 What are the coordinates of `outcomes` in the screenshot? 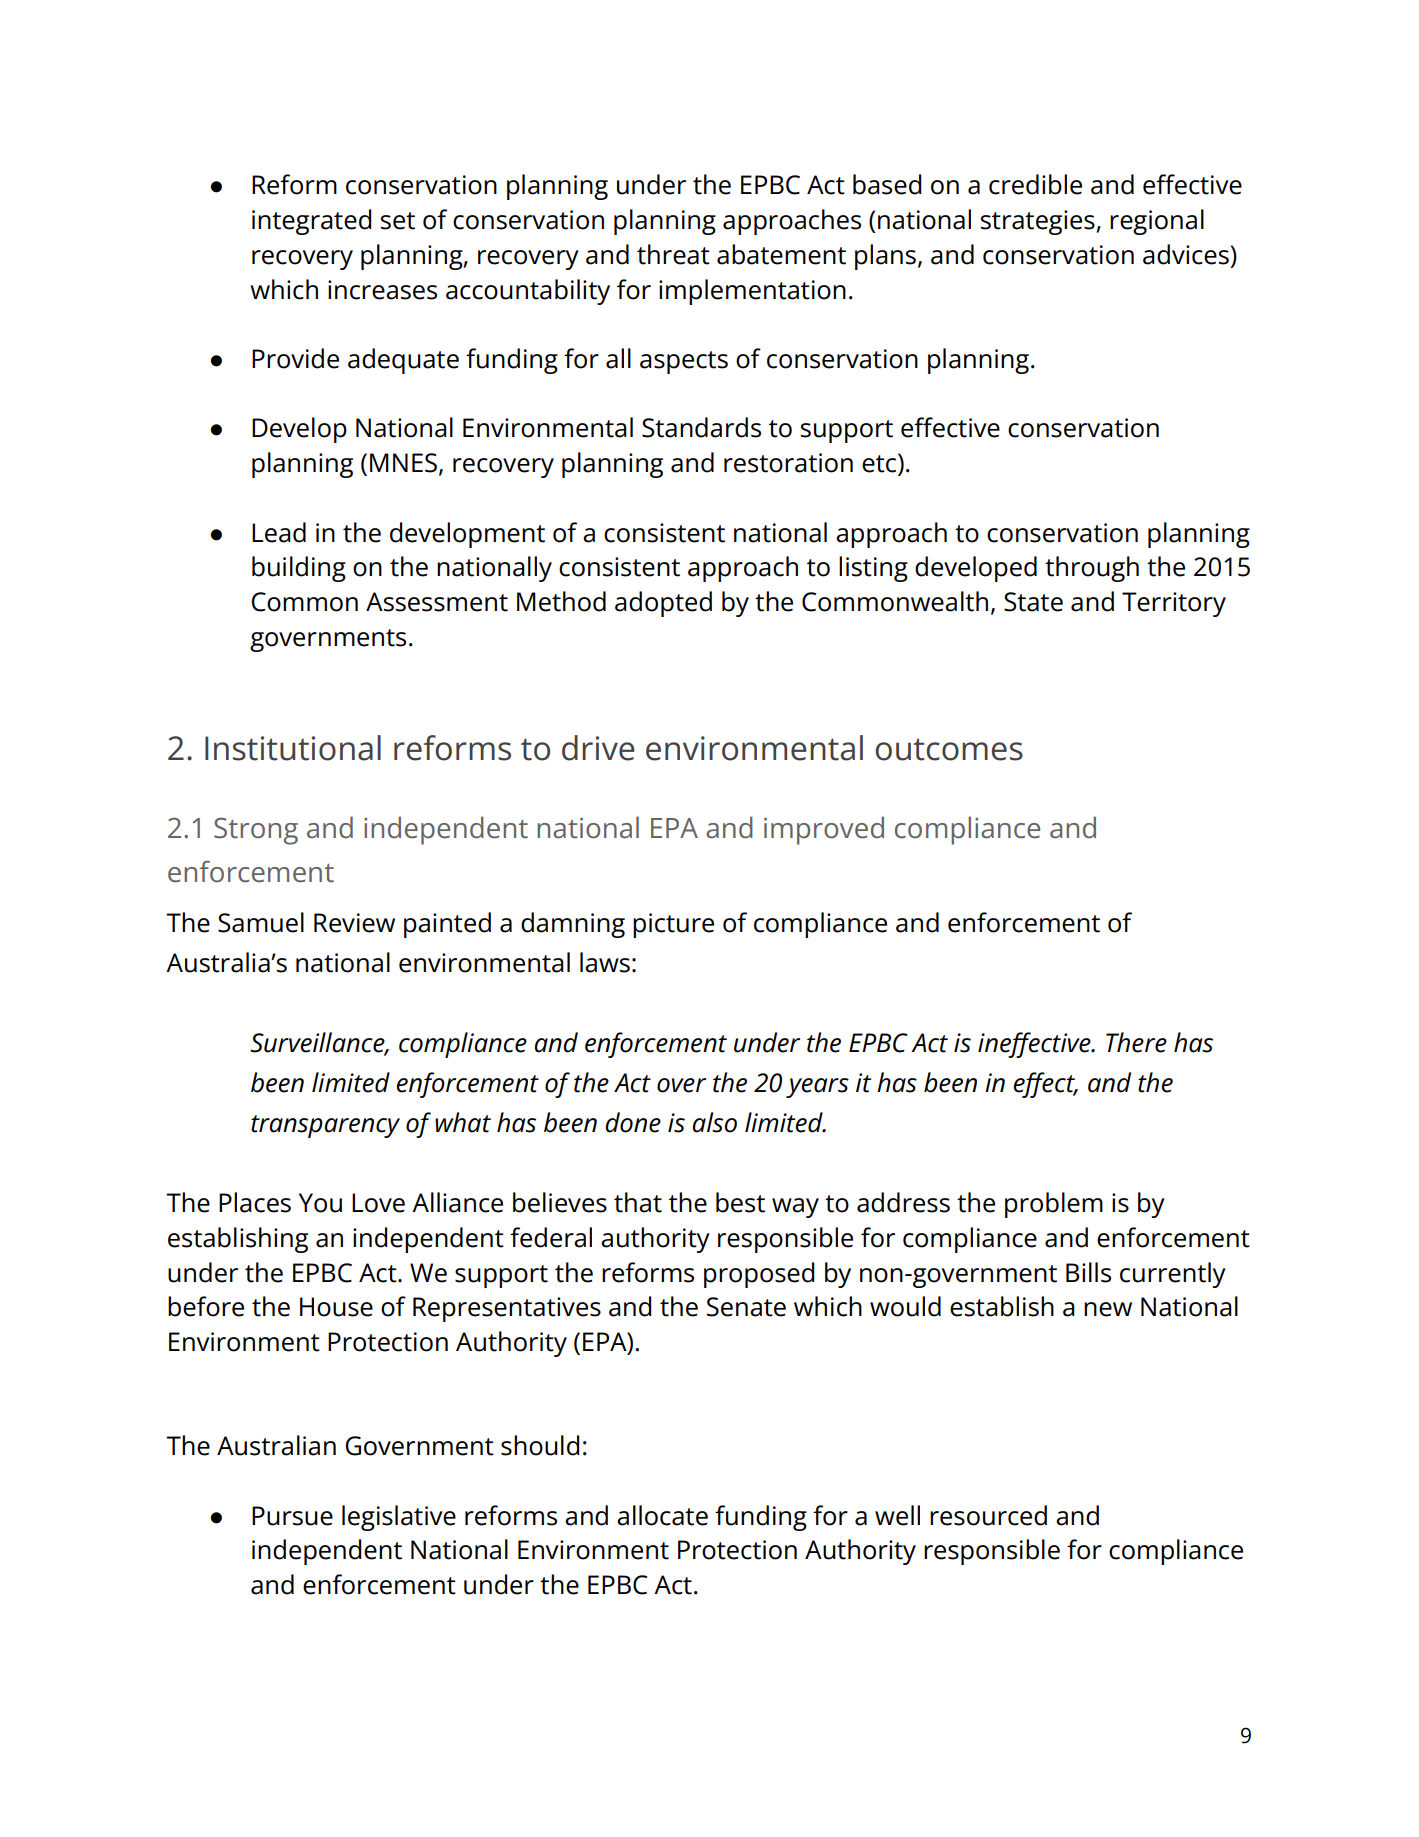 It's located at (949, 749).
